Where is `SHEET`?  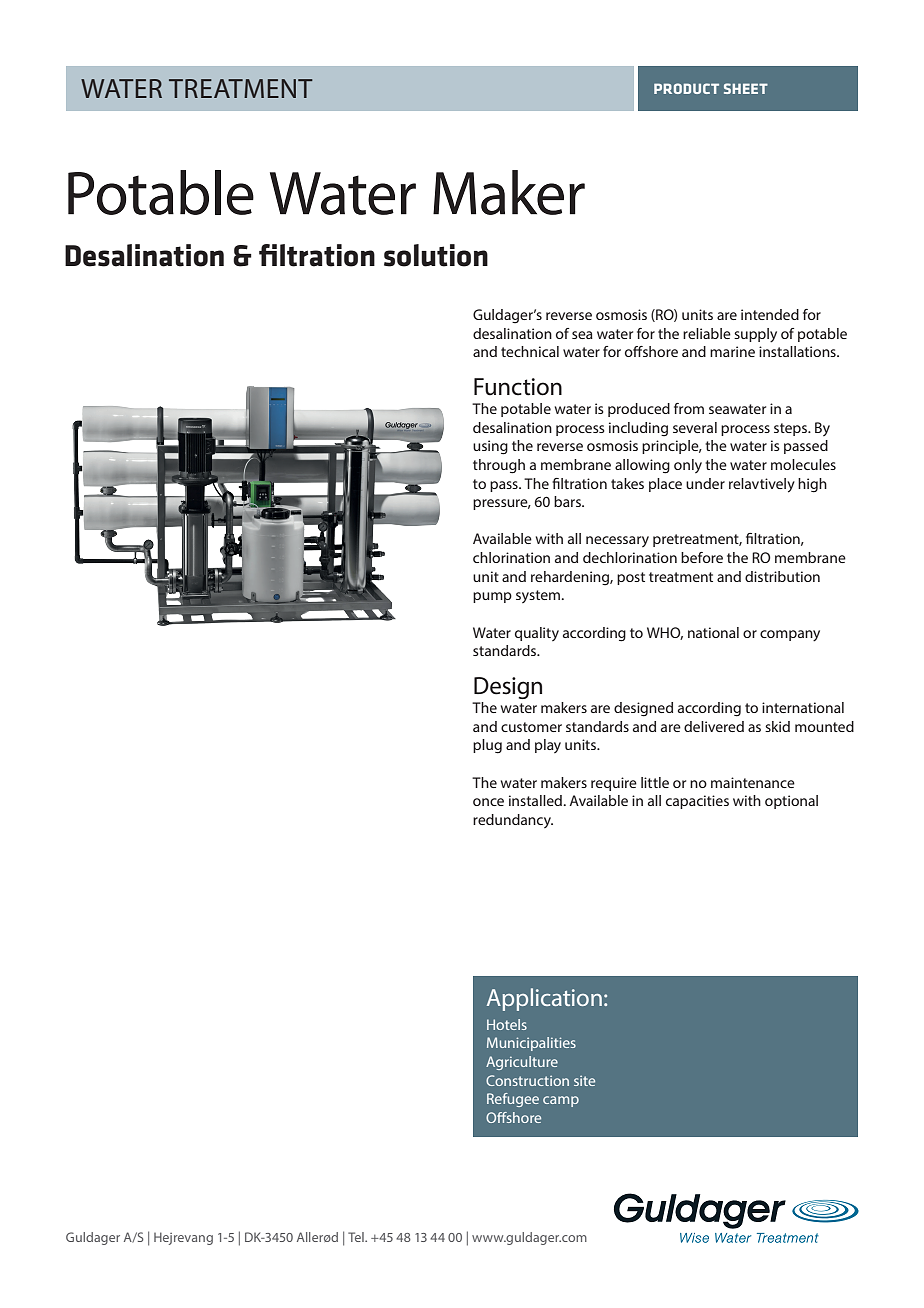 SHEET is located at coordinates (746, 88).
